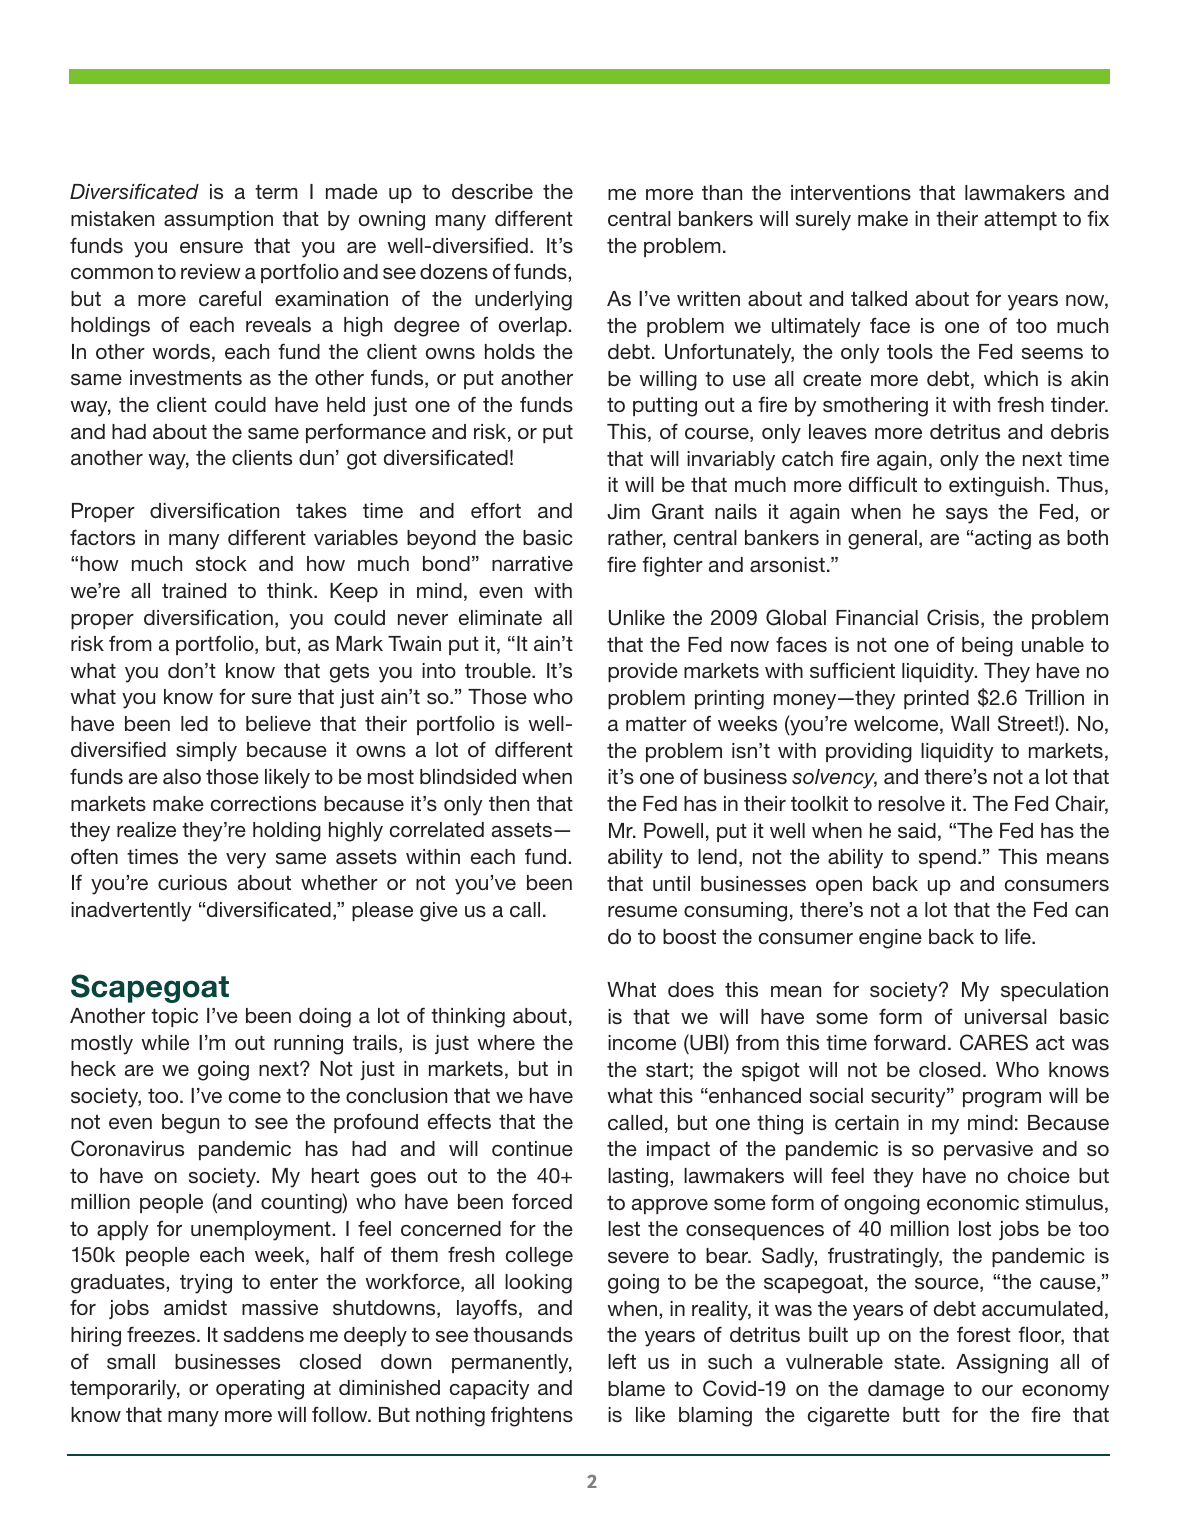  I want to click on left, so click(622, 1361).
